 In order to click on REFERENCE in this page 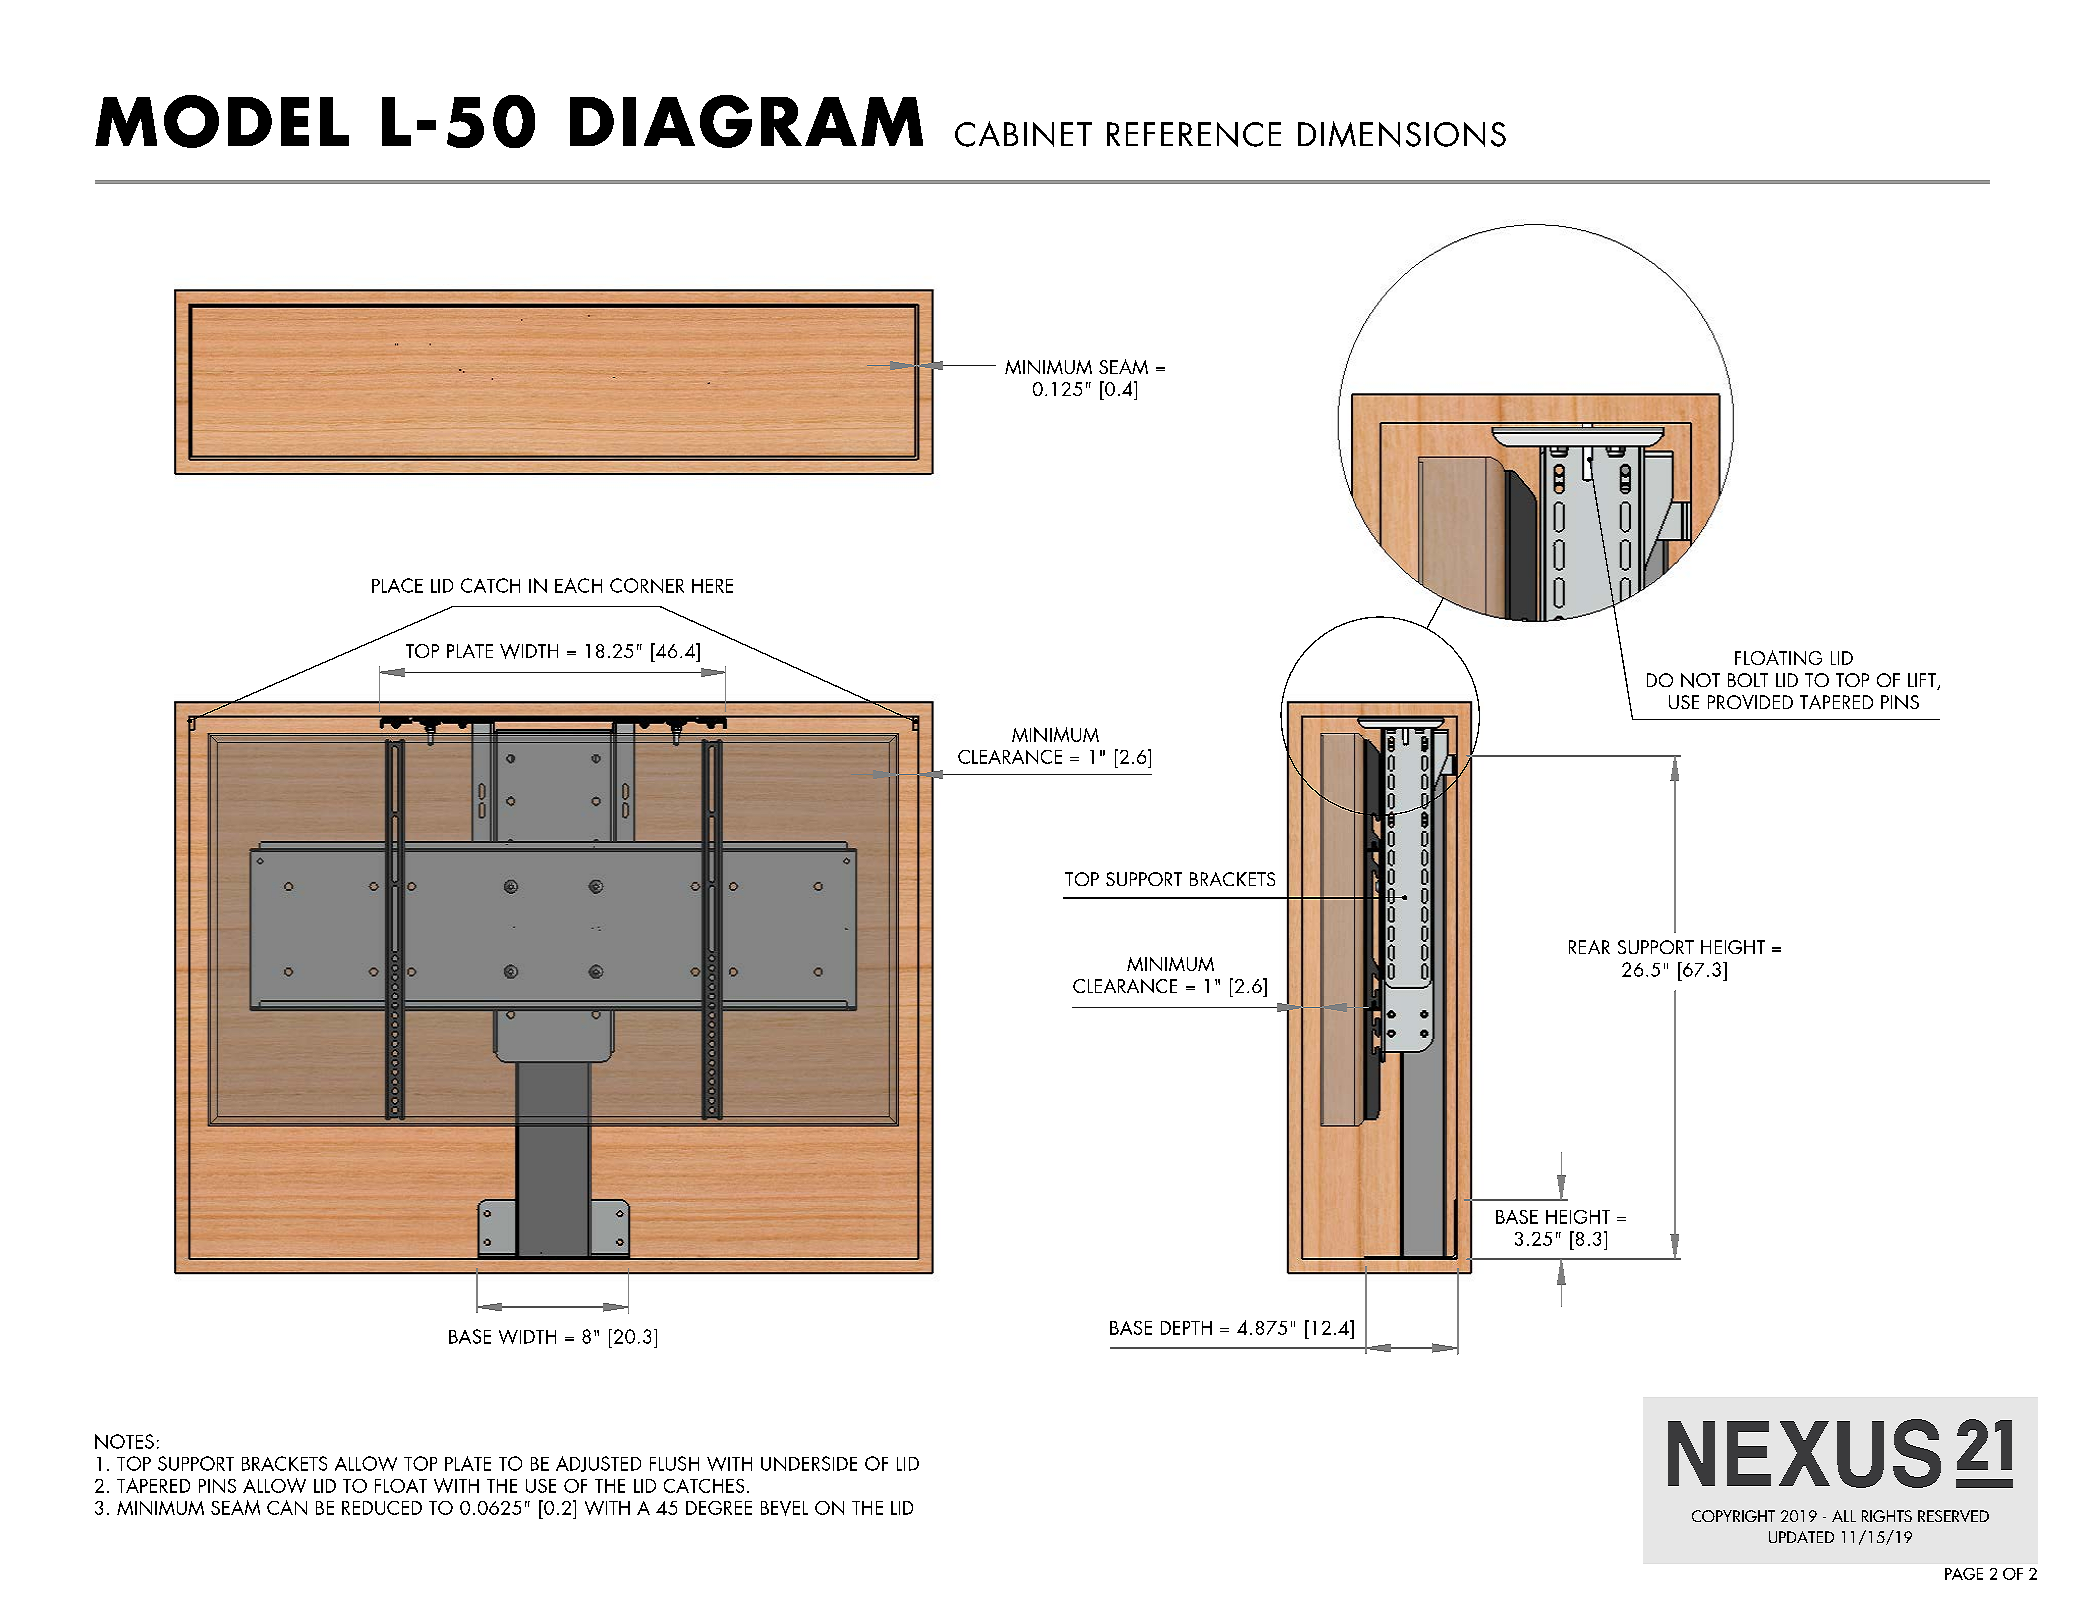, I will do `click(1194, 134)`.
